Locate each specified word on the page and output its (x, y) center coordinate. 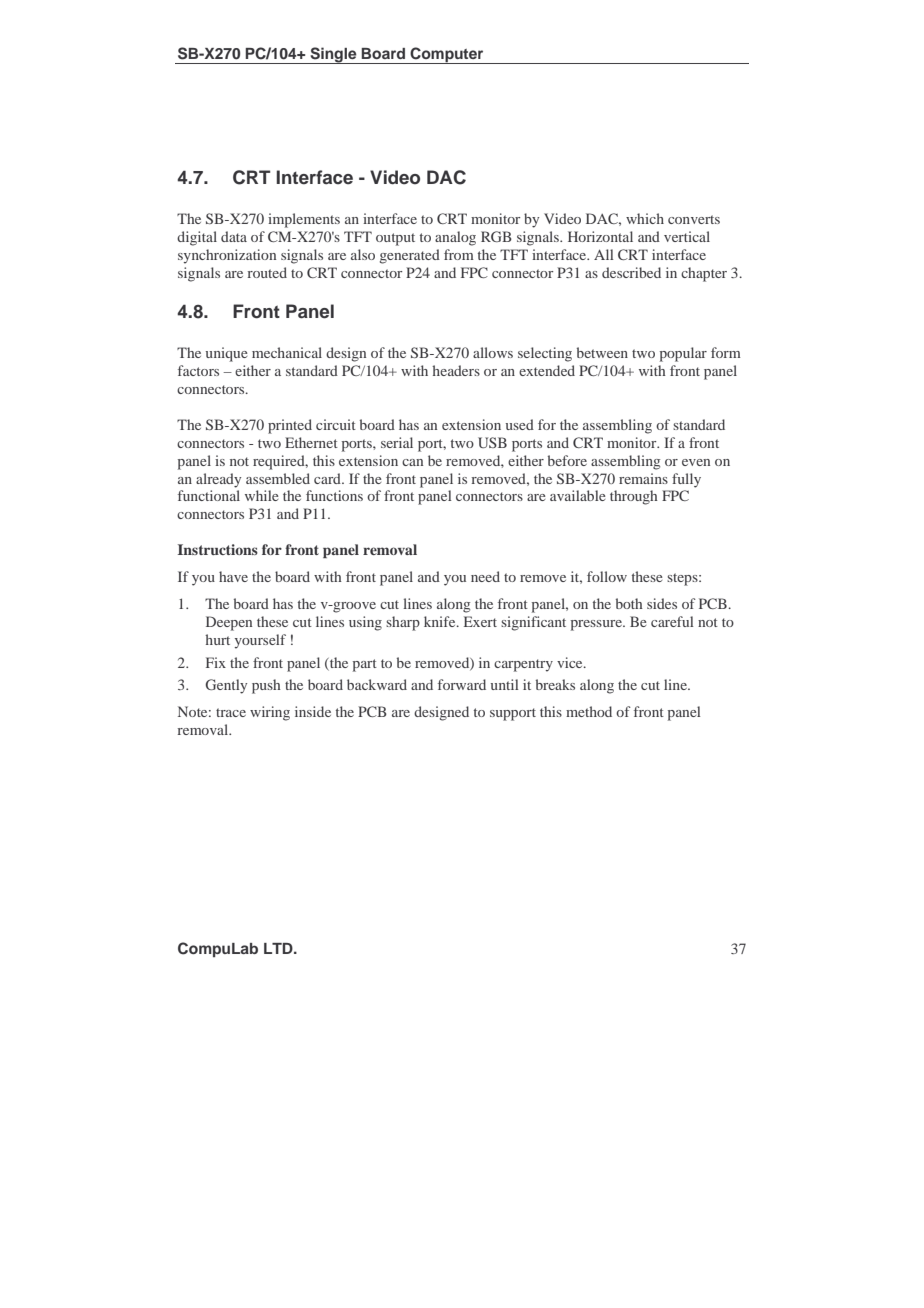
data (234, 236)
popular (683, 354)
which (645, 218)
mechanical (287, 352)
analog (455, 238)
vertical (687, 236)
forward (462, 684)
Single (333, 55)
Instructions (218, 549)
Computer (447, 55)
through (634, 497)
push (266, 686)
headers (456, 370)
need (485, 576)
